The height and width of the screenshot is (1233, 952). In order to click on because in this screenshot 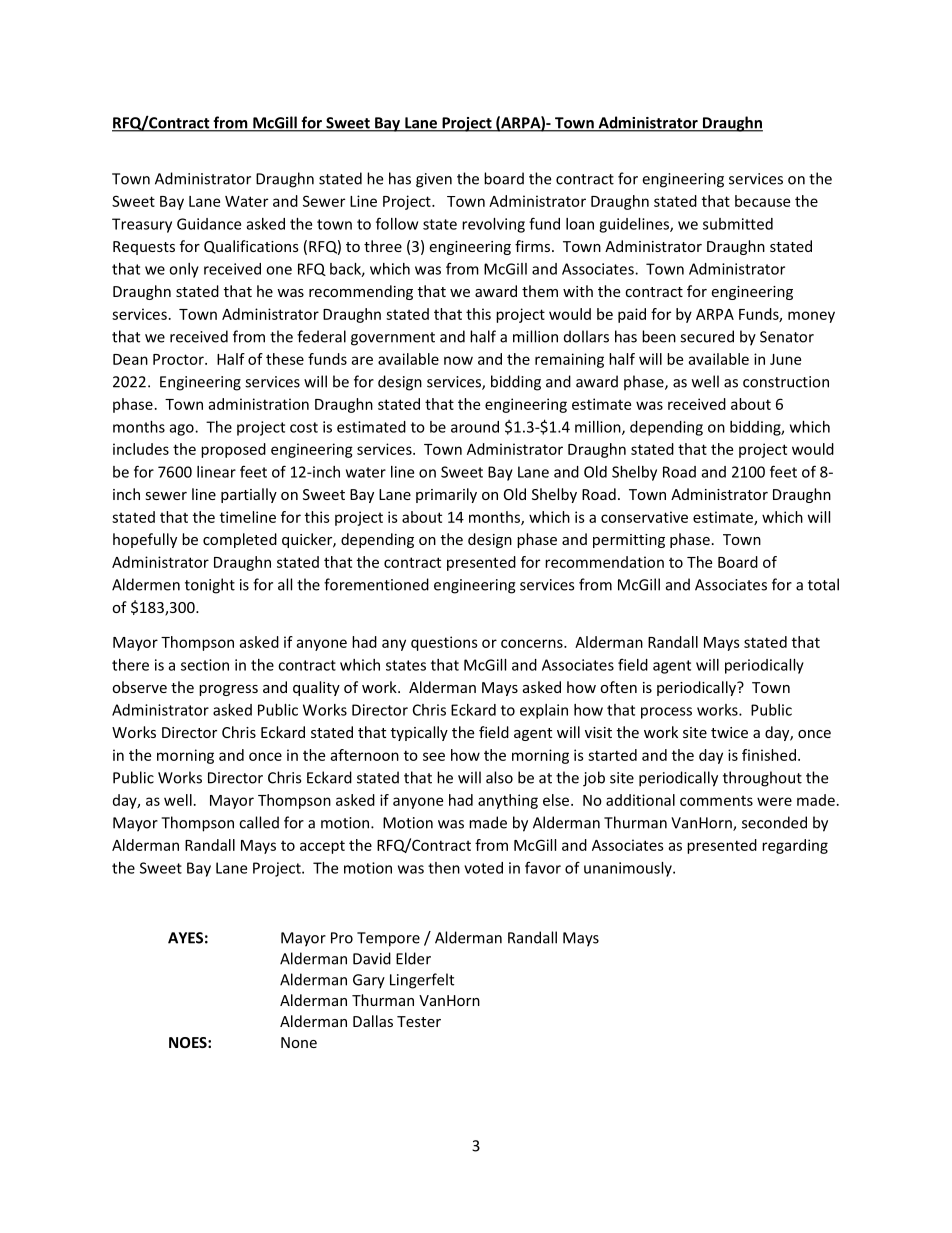, I will do `click(762, 201)`.
